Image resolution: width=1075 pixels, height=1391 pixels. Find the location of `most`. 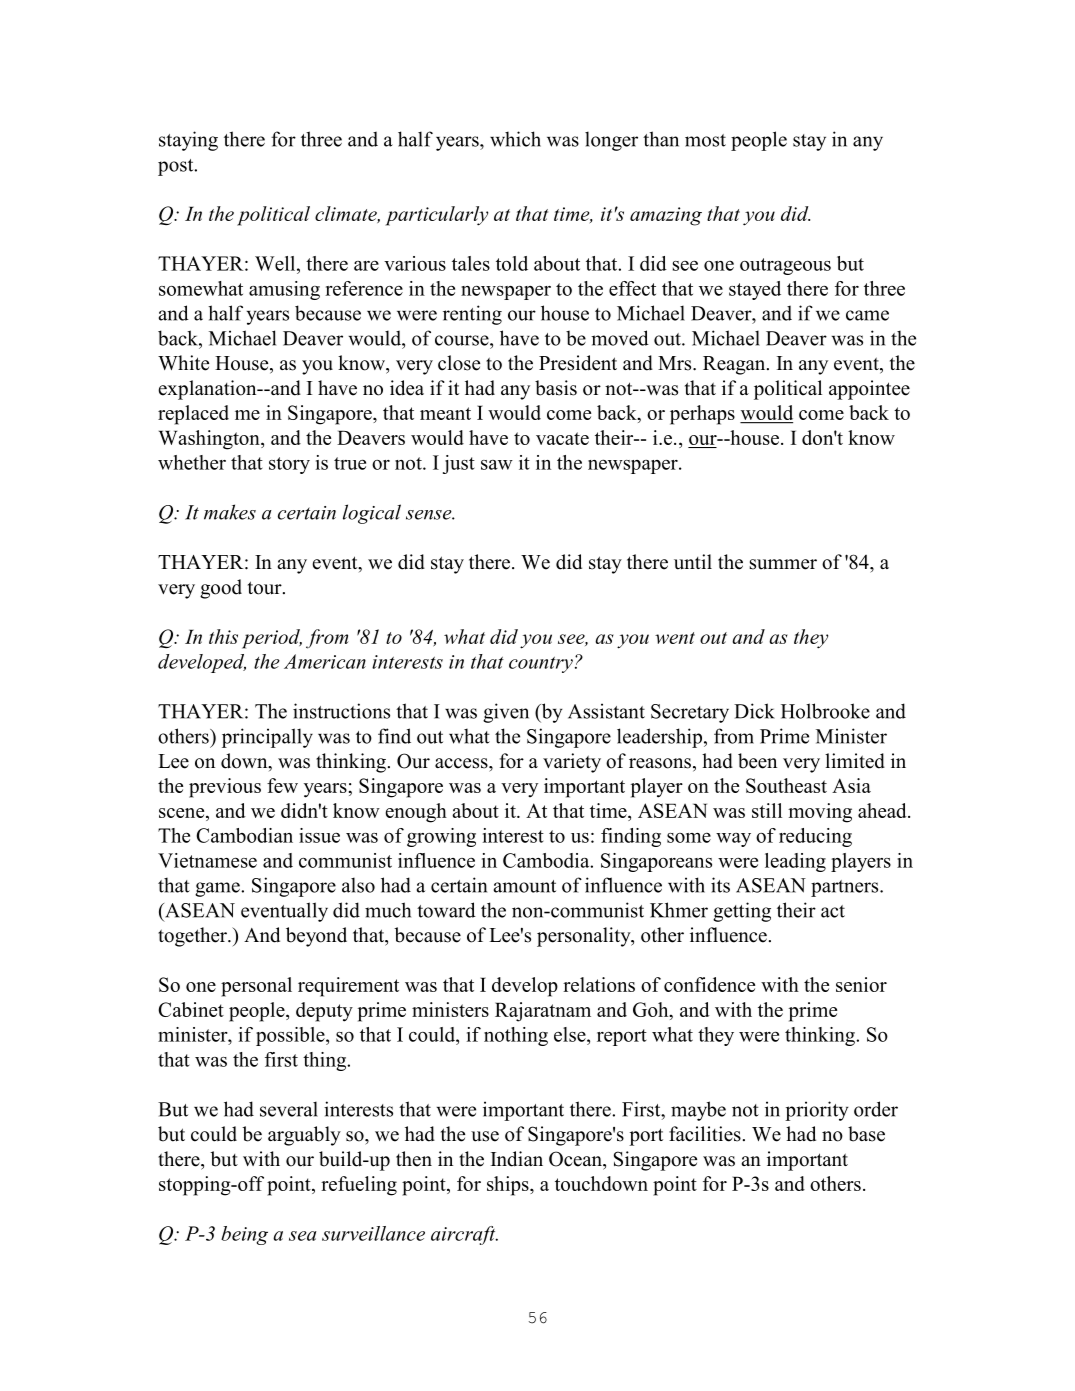

most is located at coordinates (705, 140).
